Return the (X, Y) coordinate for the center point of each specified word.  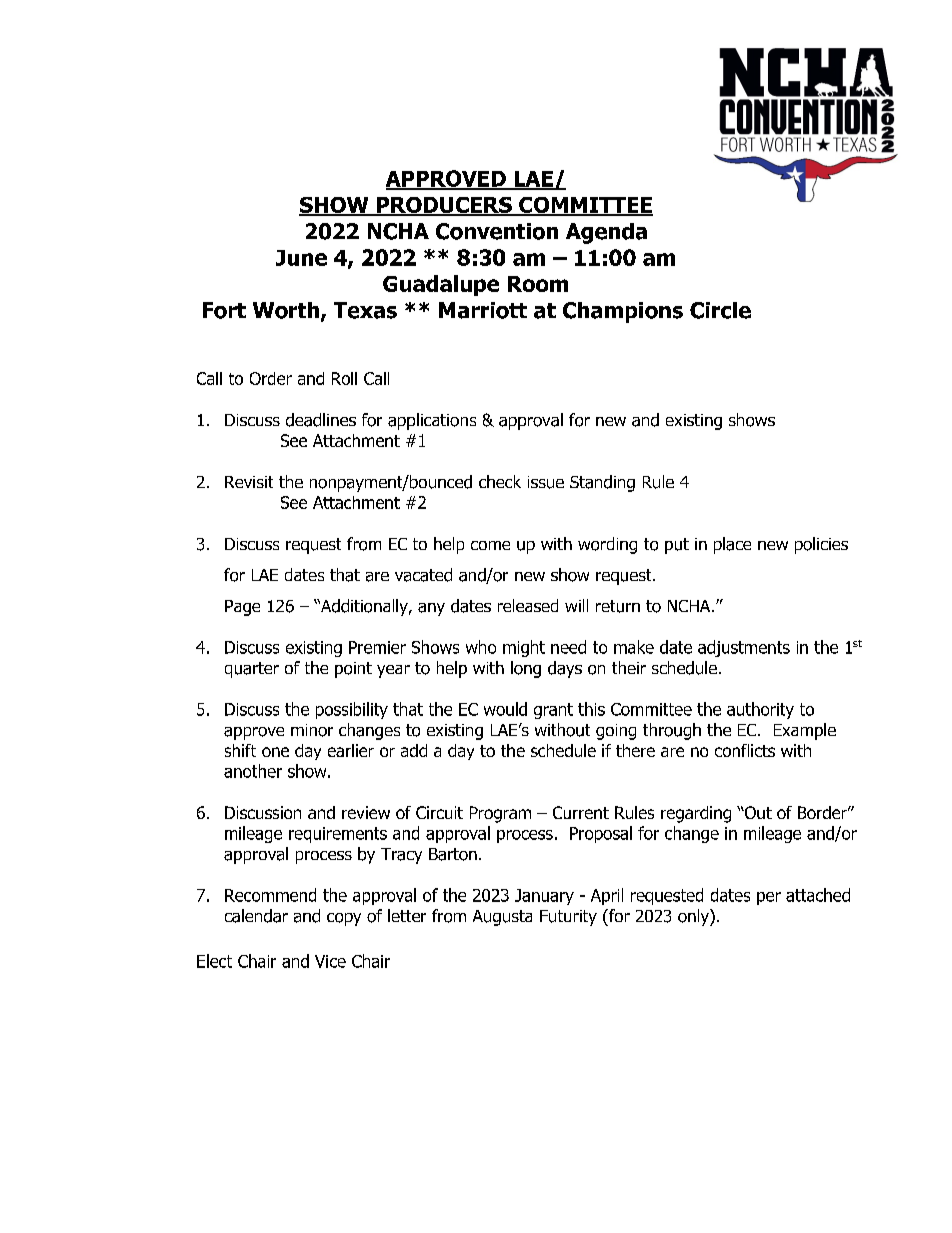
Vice (330, 961)
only (694, 917)
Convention (497, 231)
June (301, 258)
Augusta (502, 918)
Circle (720, 310)
